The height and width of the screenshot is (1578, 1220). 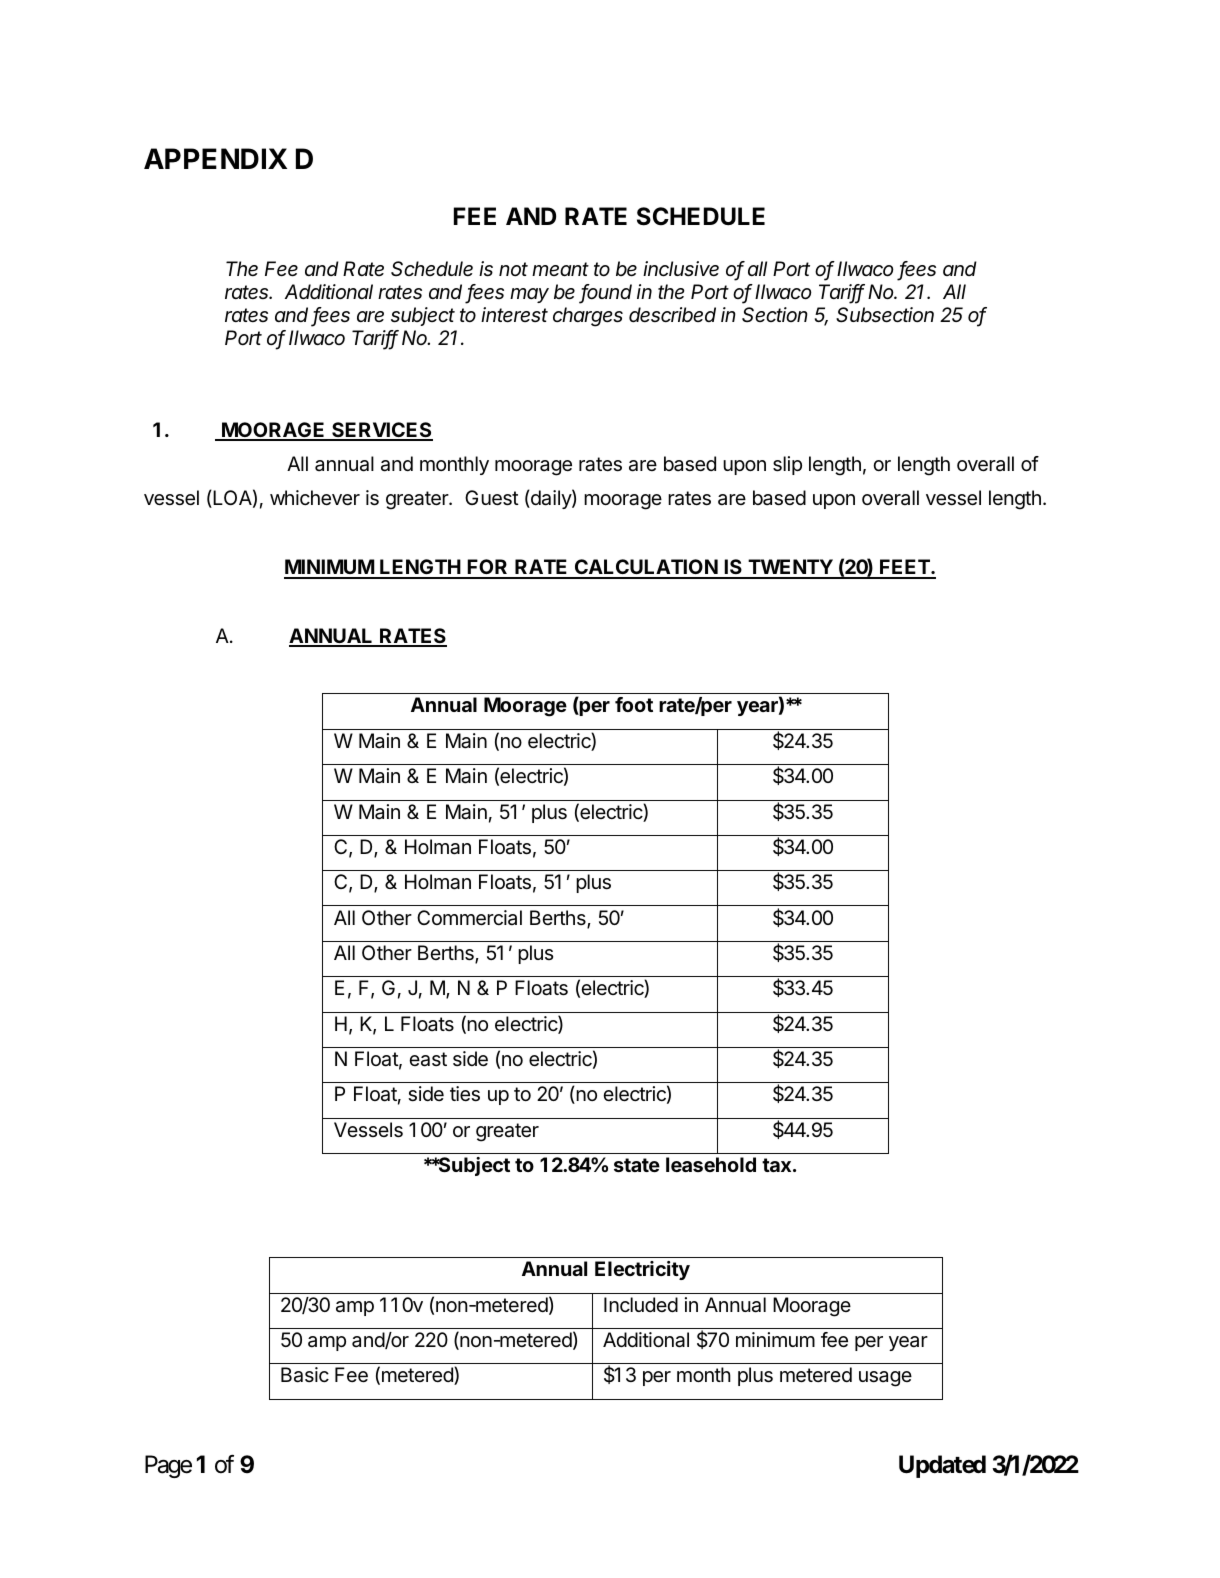 What do you see at coordinates (465, 1094) in the screenshot?
I see `ties` at bounding box center [465, 1094].
